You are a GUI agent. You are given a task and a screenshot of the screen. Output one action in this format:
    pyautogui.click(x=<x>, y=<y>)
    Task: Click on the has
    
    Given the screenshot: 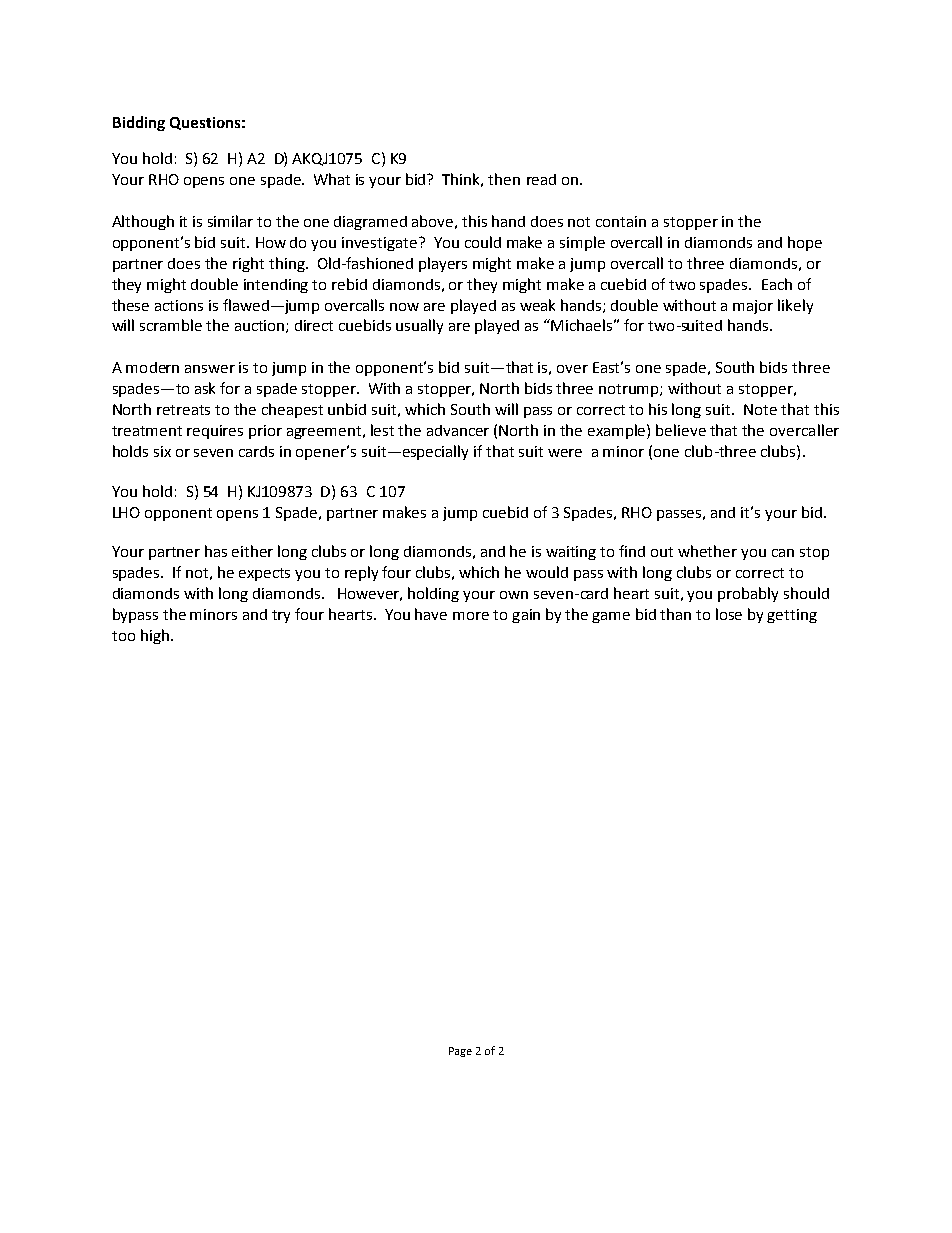 What is the action you would take?
    pyautogui.click(x=216, y=551)
